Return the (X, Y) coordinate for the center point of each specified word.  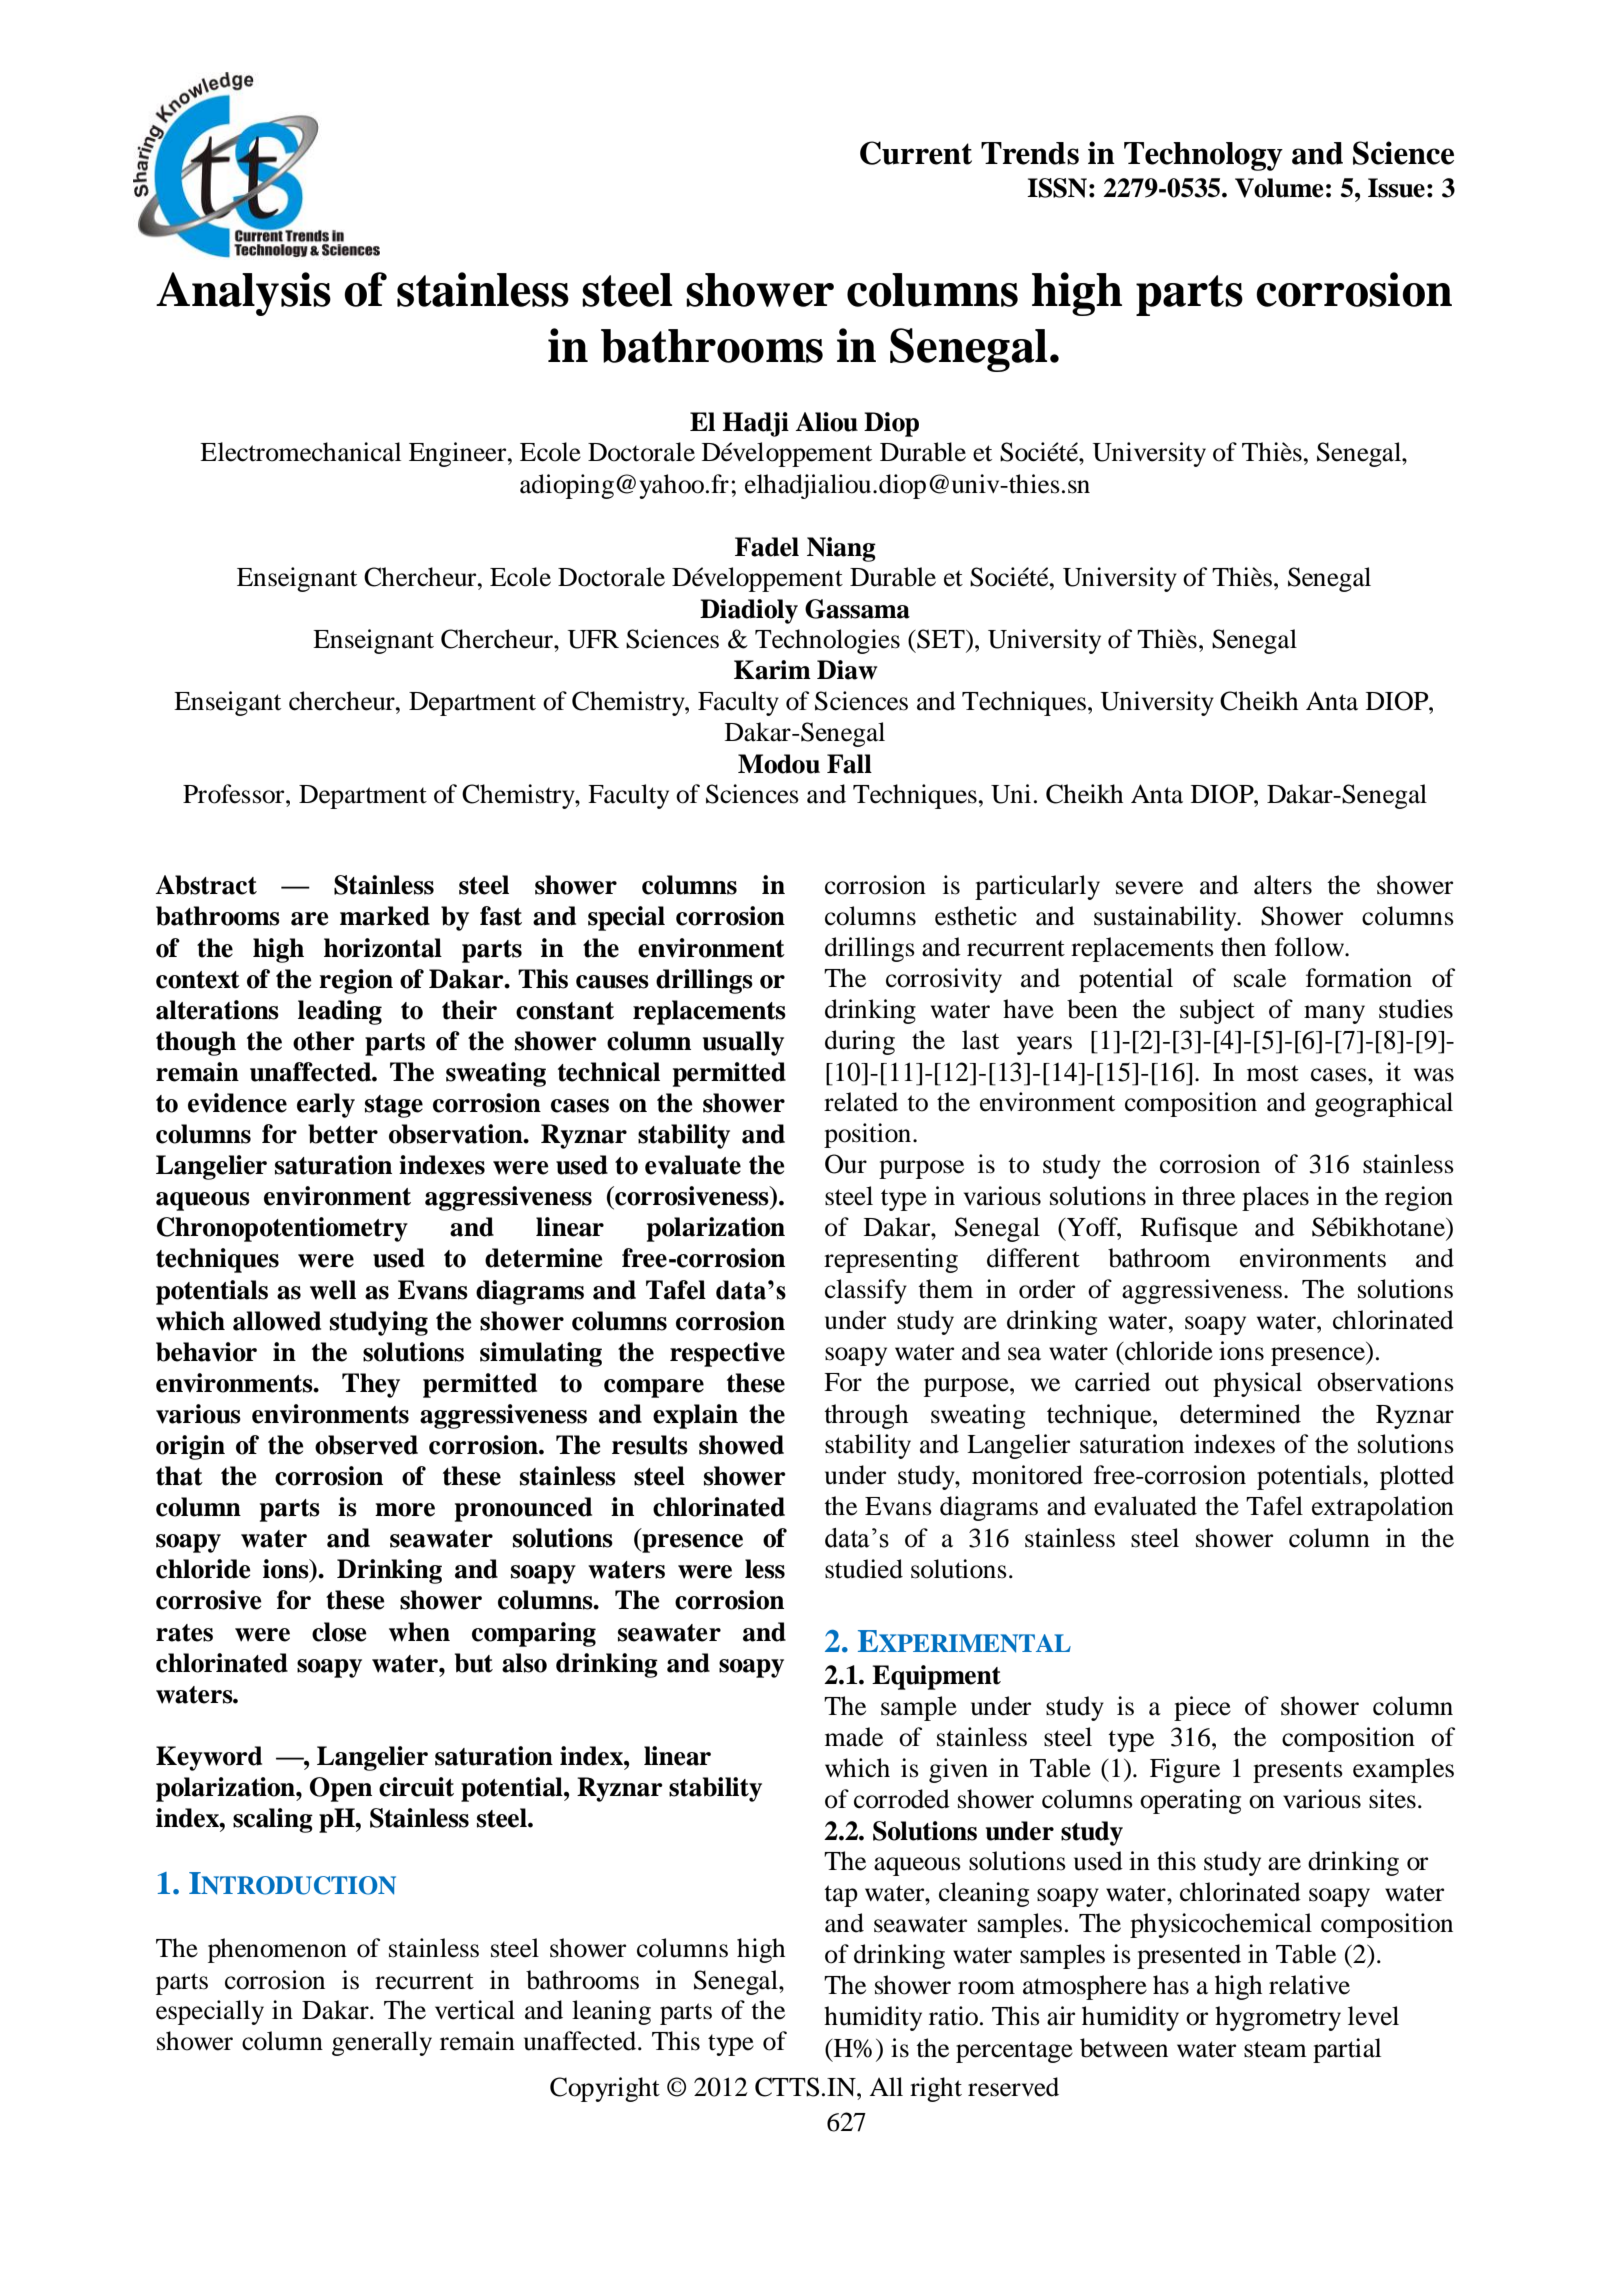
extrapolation (1383, 1508)
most (1273, 1073)
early (326, 1105)
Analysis (243, 294)
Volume (1279, 188)
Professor (235, 794)
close (339, 1632)
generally (382, 2043)
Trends (1030, 153)
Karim (772, 670)
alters (1283, 885)
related (861, 1102)
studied (864, 1569)
